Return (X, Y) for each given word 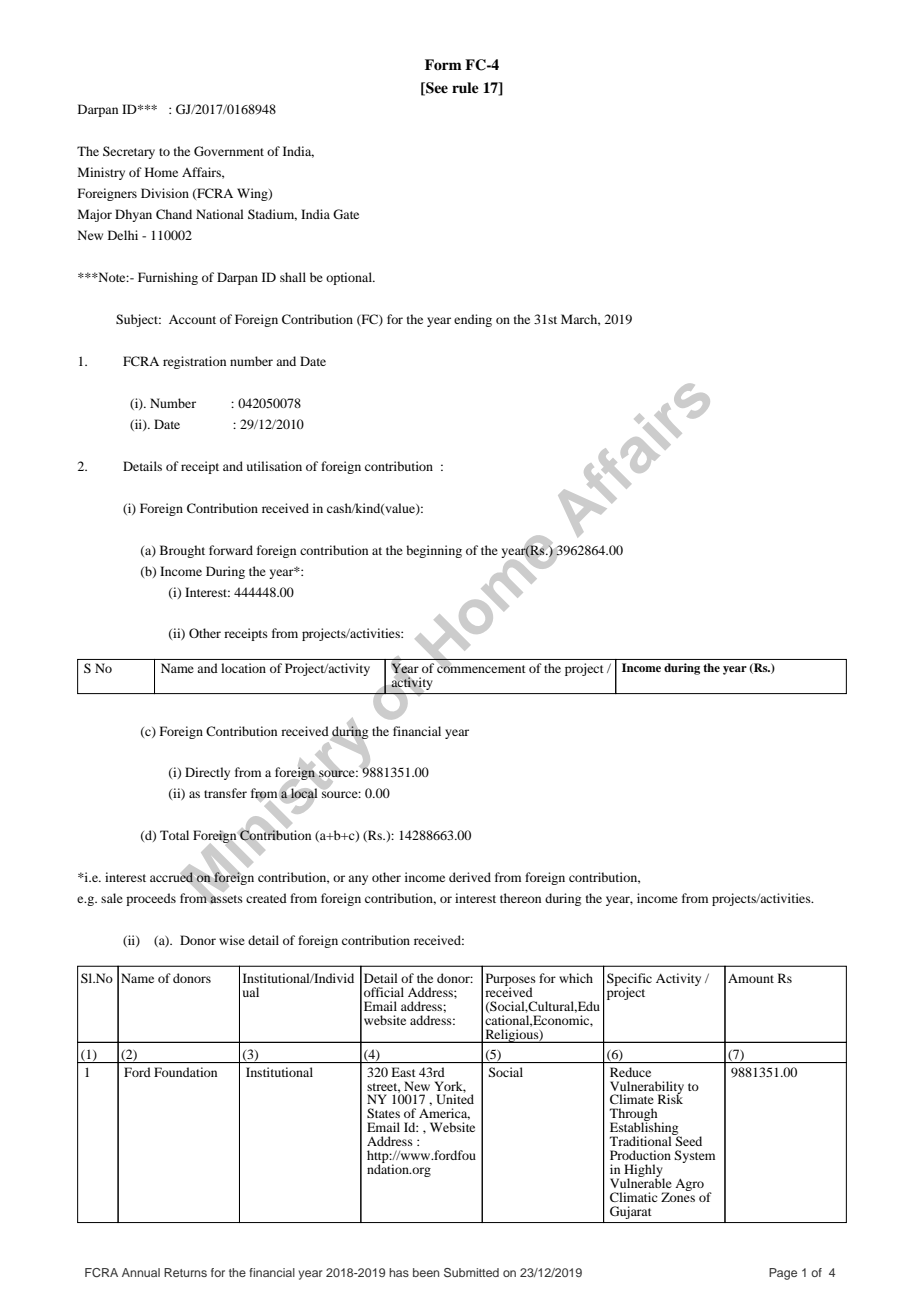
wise (232, 940)
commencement (481, 668)
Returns (185, 1272)
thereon (520, 898)
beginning (434, 551)
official (384, 992)
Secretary (129, 152)
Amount (751, 978)
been (426, 1272)
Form (443, 64)
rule (465, 87)
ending (473, 320)
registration (194, 362)
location (243, 668)
